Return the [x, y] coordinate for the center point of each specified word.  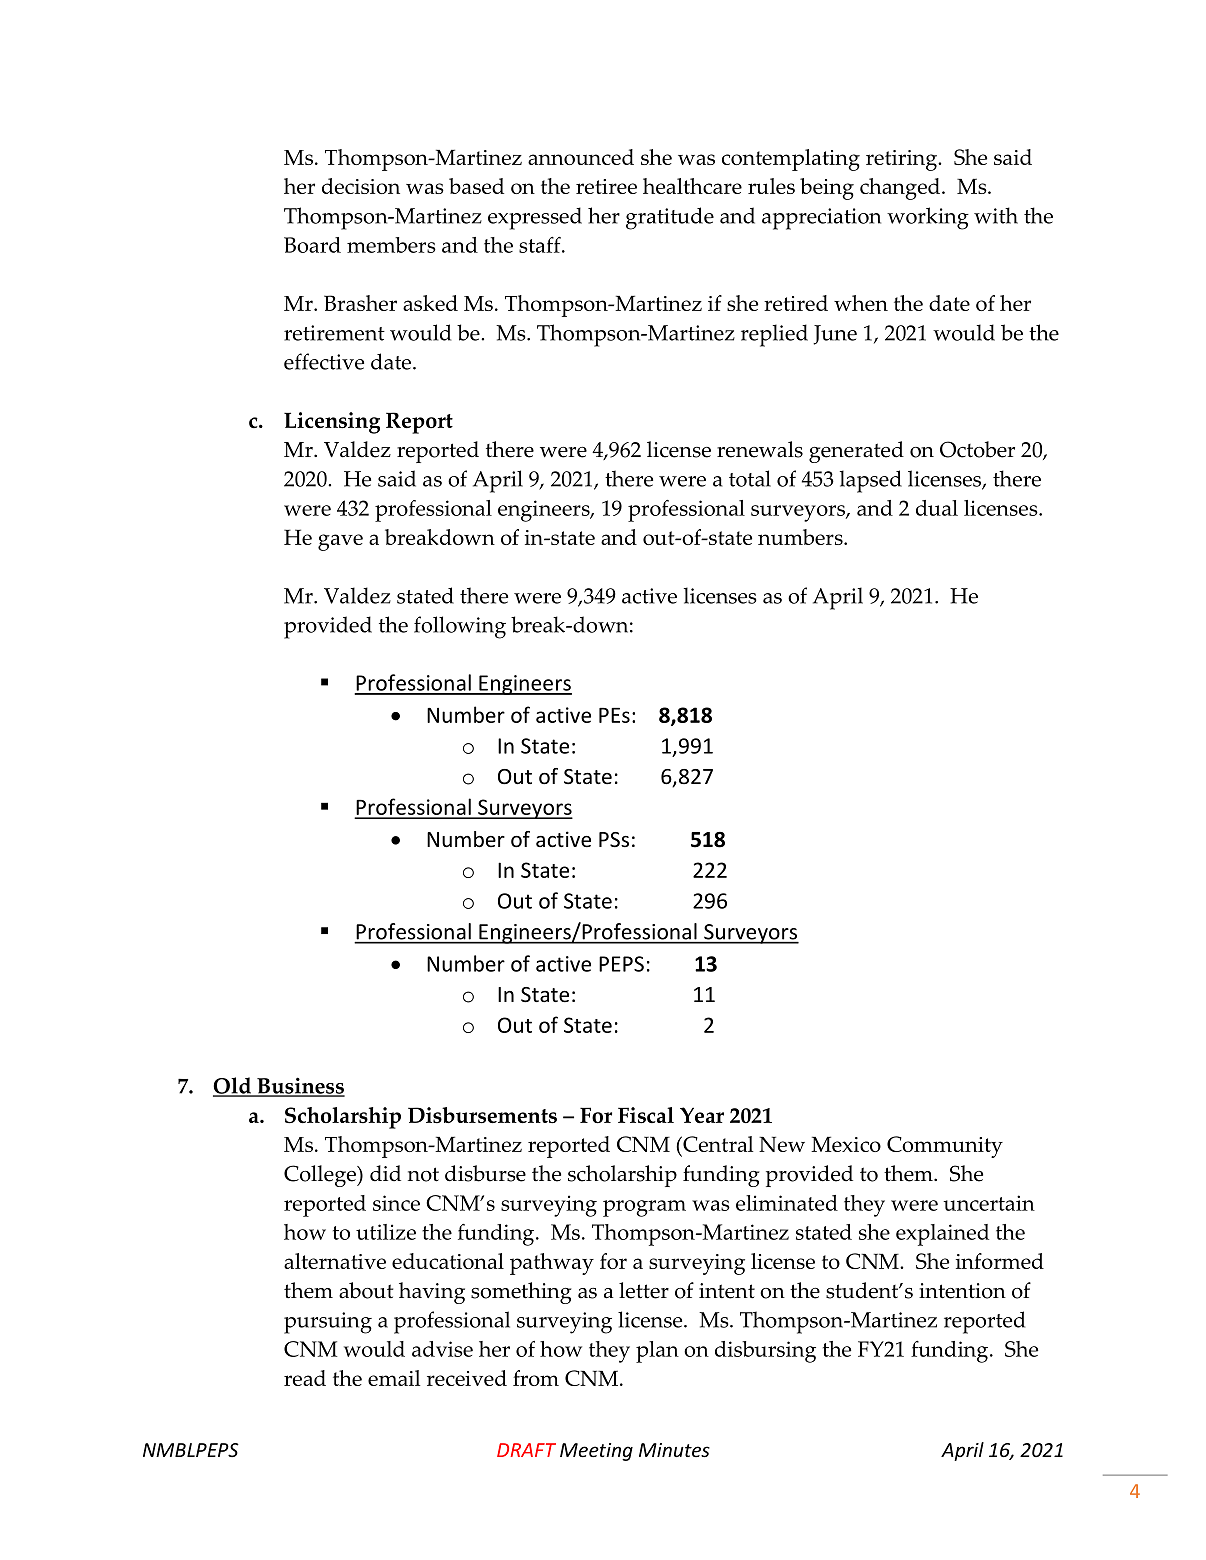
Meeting [596, 1452]
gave [340, 542]
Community [945, 1147]
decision [361, 186]
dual [937, 508]
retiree [606, 186]
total [750, 478]
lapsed [871, 481]
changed [901, 189]
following [460, 627]
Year [702, 1115]
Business [300, 1087]
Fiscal [646, 1115]
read [305, 1378]
